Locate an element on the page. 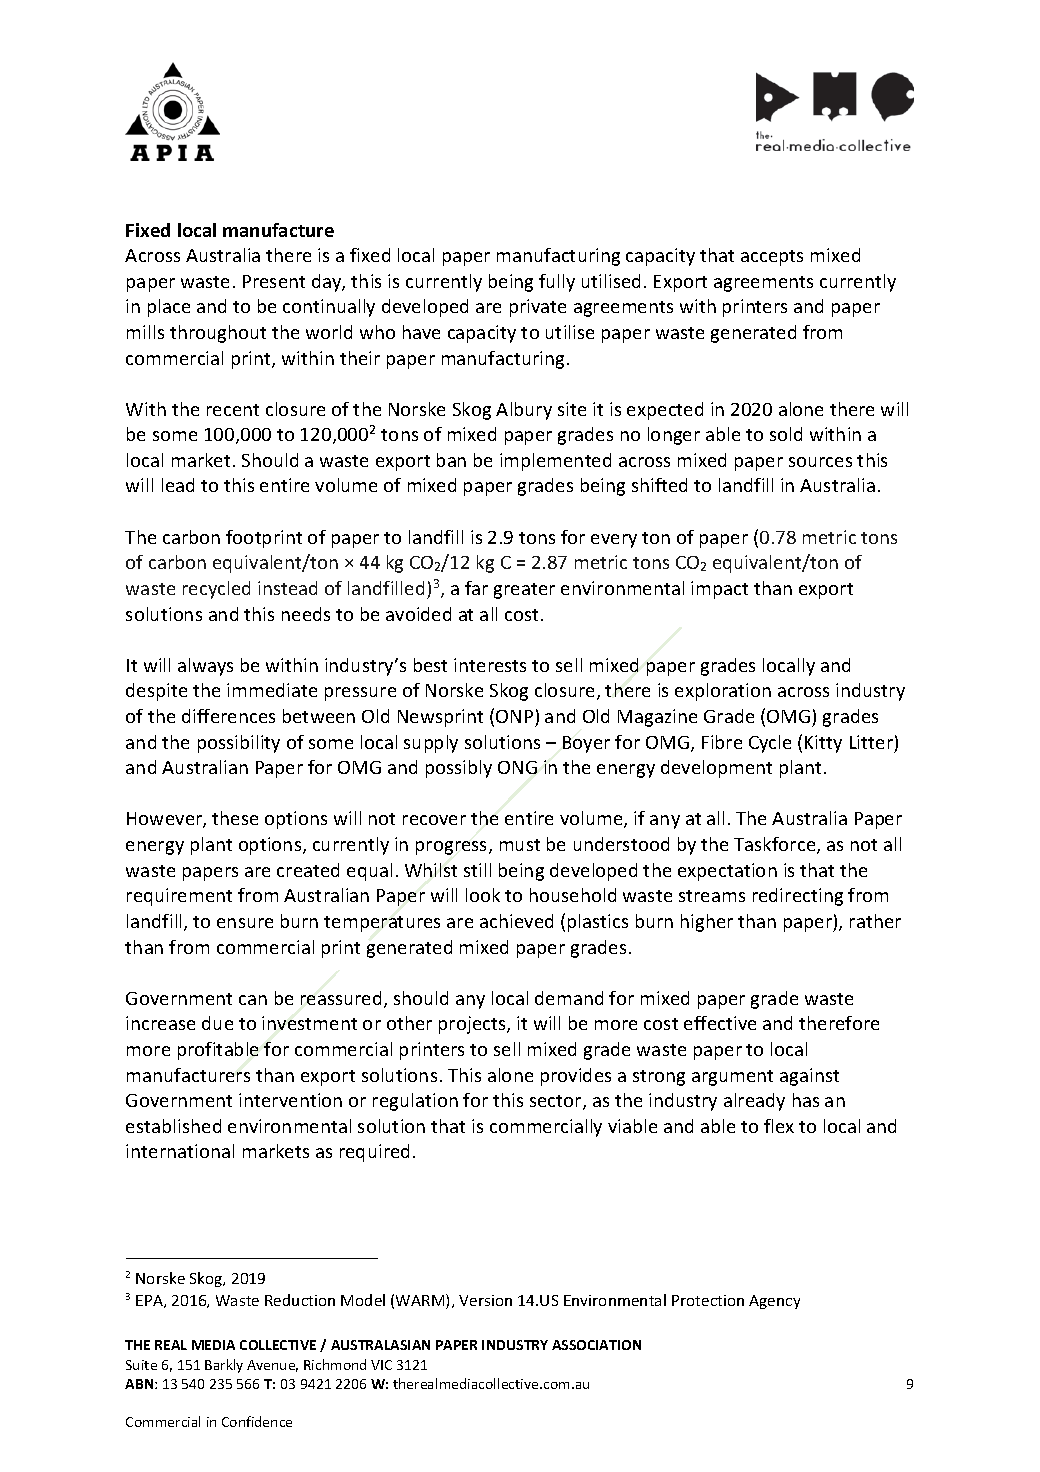 This image has height=1472, width=1040. Present is located at coordinates (274, 281).
